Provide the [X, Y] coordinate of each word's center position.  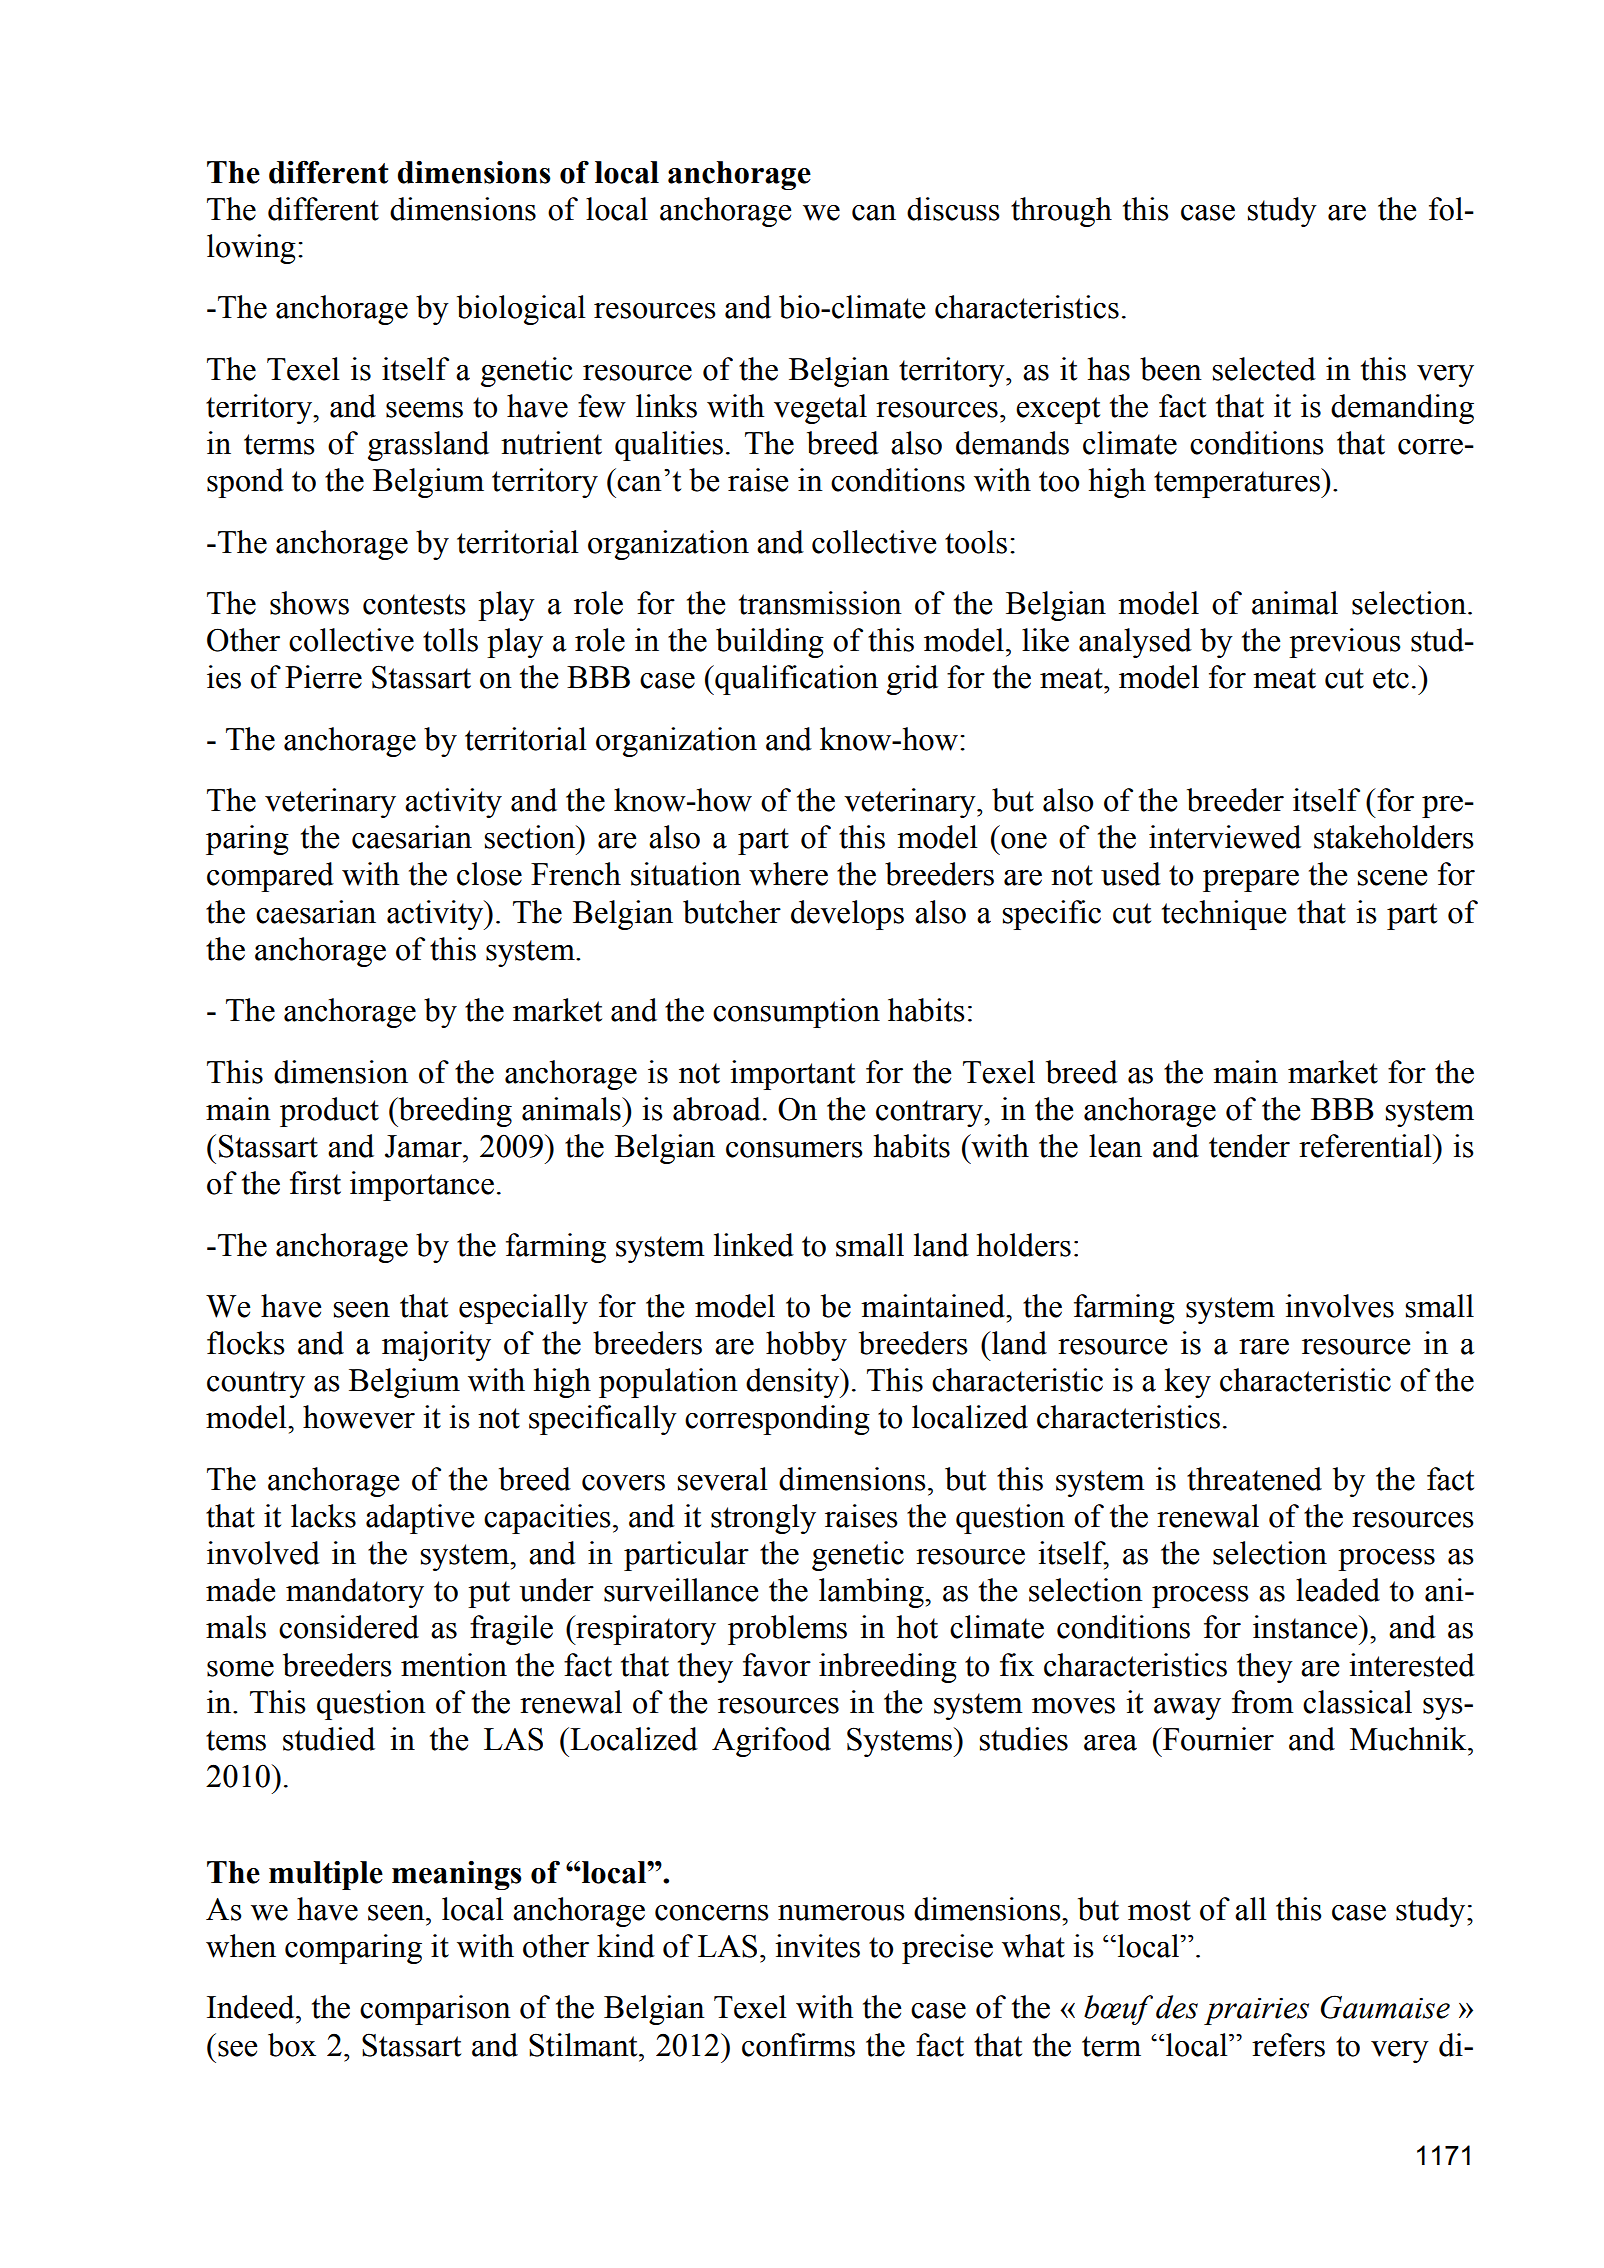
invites [817, 1946]
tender [1249, 1146]
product [329, 1112]
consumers [794, 1150]
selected [1264, 369]
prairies [1256, 2011]
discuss [953, 209]
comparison [435, 2010]
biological [521, 310]
